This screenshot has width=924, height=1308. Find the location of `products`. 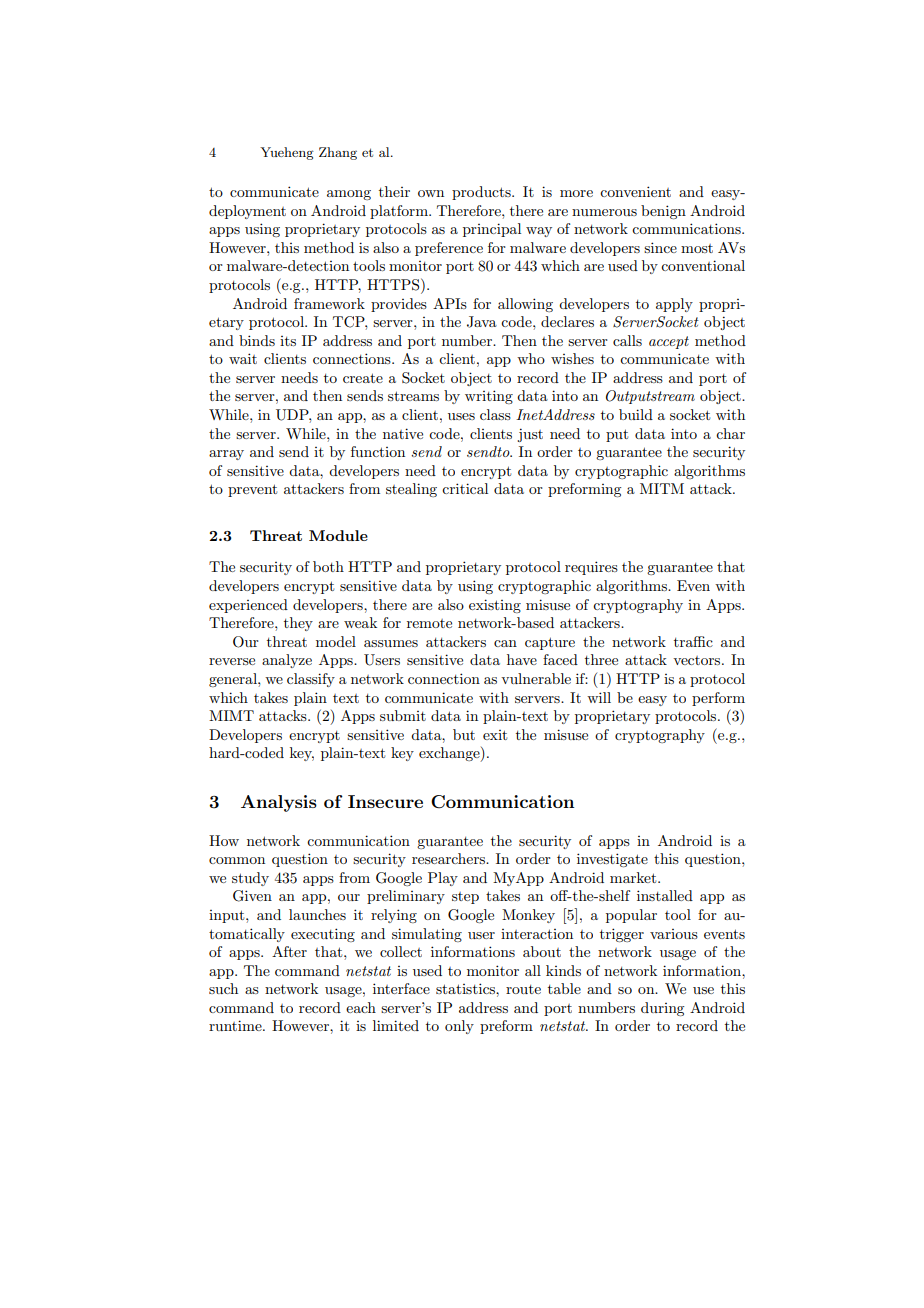

products is located at coordinates (482, 193).
